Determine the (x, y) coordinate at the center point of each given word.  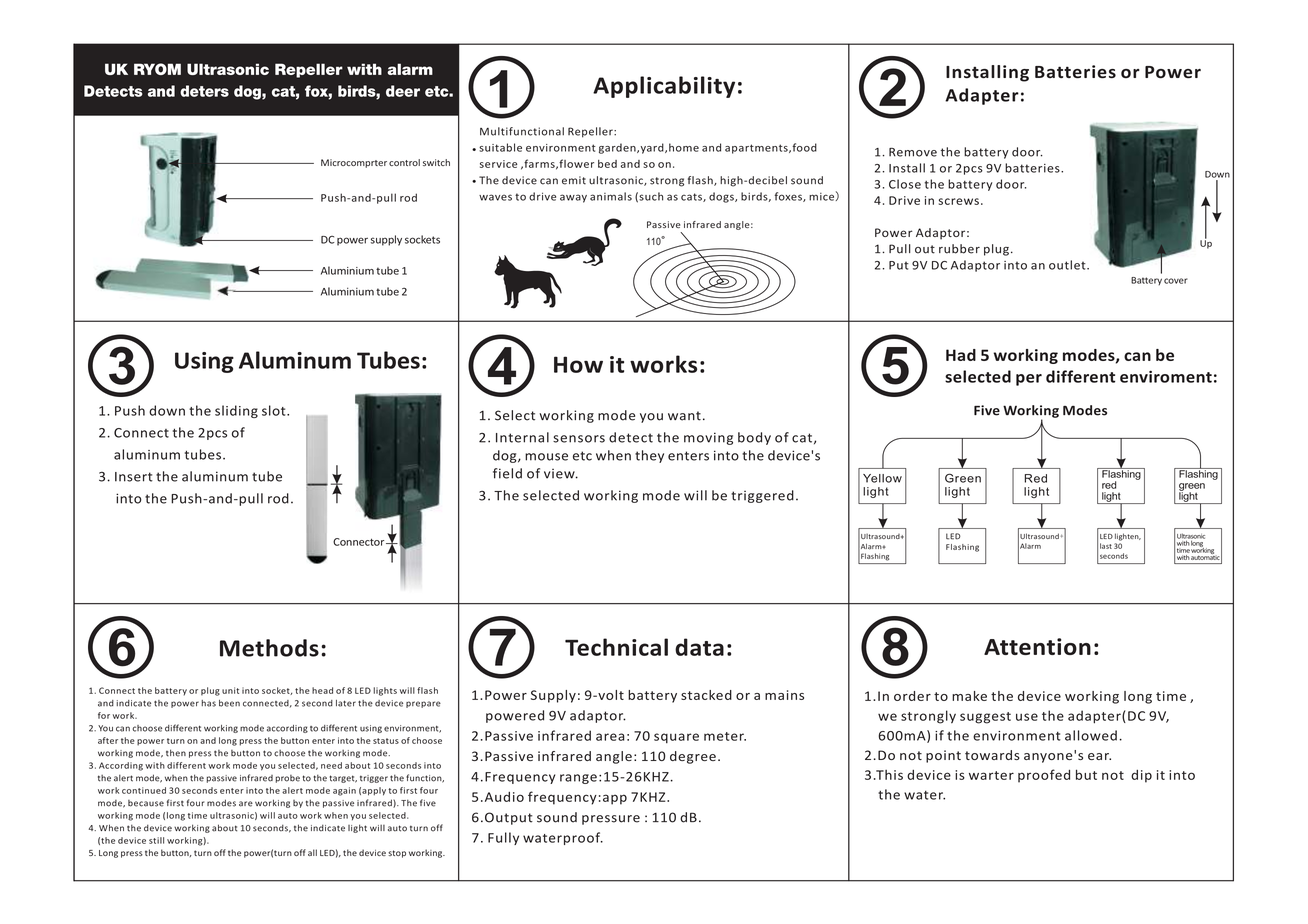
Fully (503, 838)
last (1106, 546)
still (156, 840)
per (1029, 380)
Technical (616, 647)
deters (204, 91)
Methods (269, 648)
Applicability (664, 87)
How (578, 364)
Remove (913, 152)
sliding (236, 411)
